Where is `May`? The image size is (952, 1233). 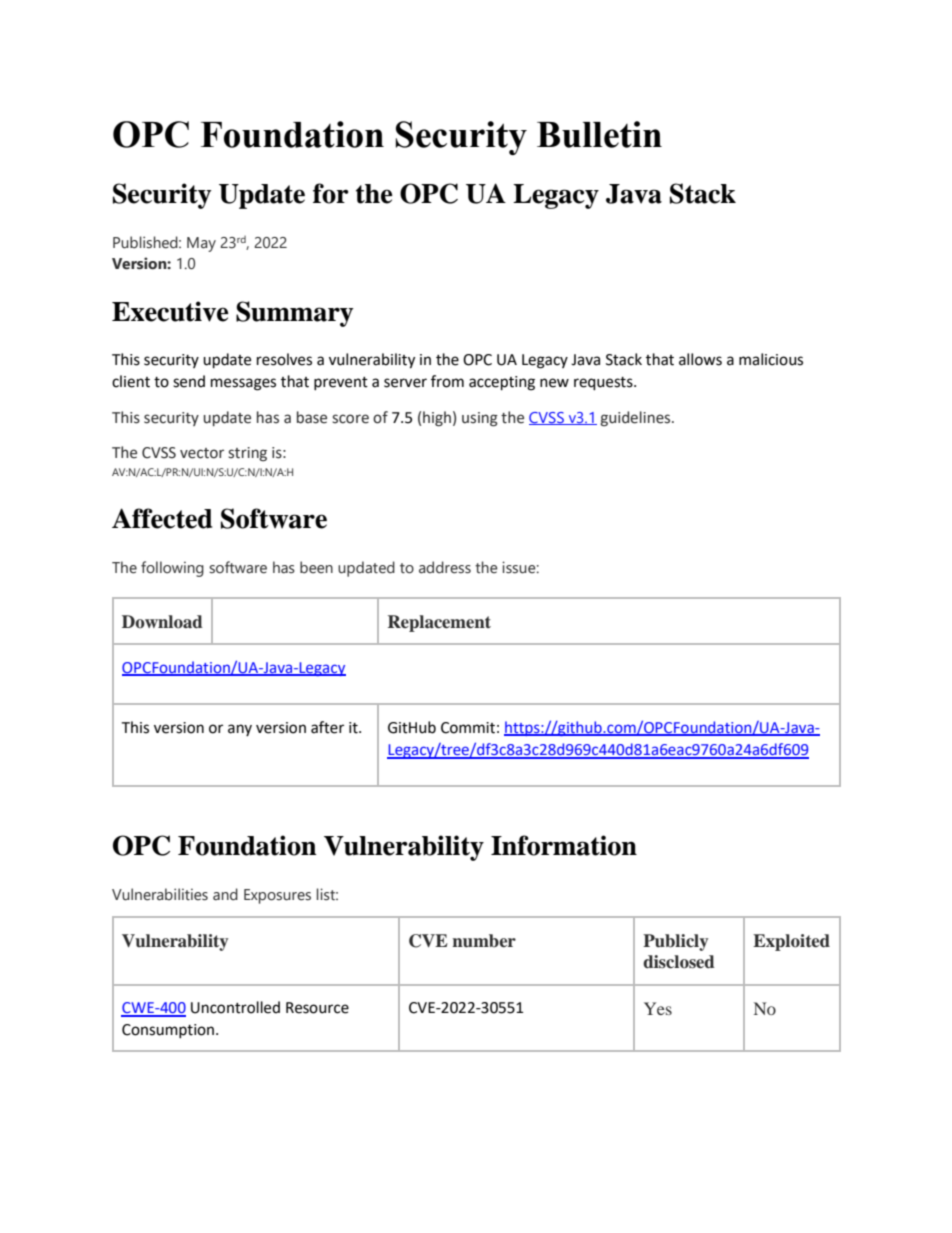
May is located at coordinates (201, 244).
